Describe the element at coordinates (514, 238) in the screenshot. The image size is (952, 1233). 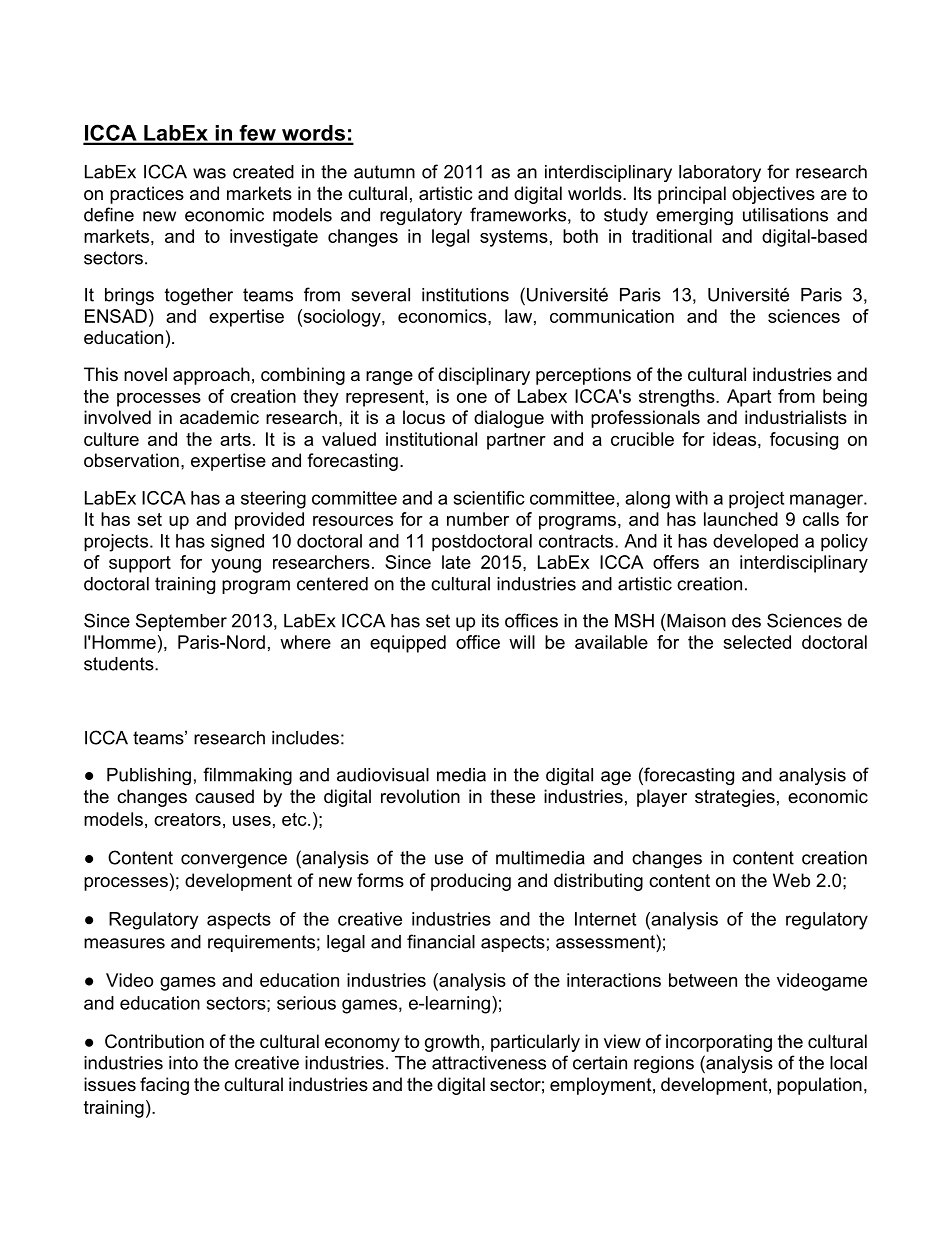
I see `systems` at that location.
